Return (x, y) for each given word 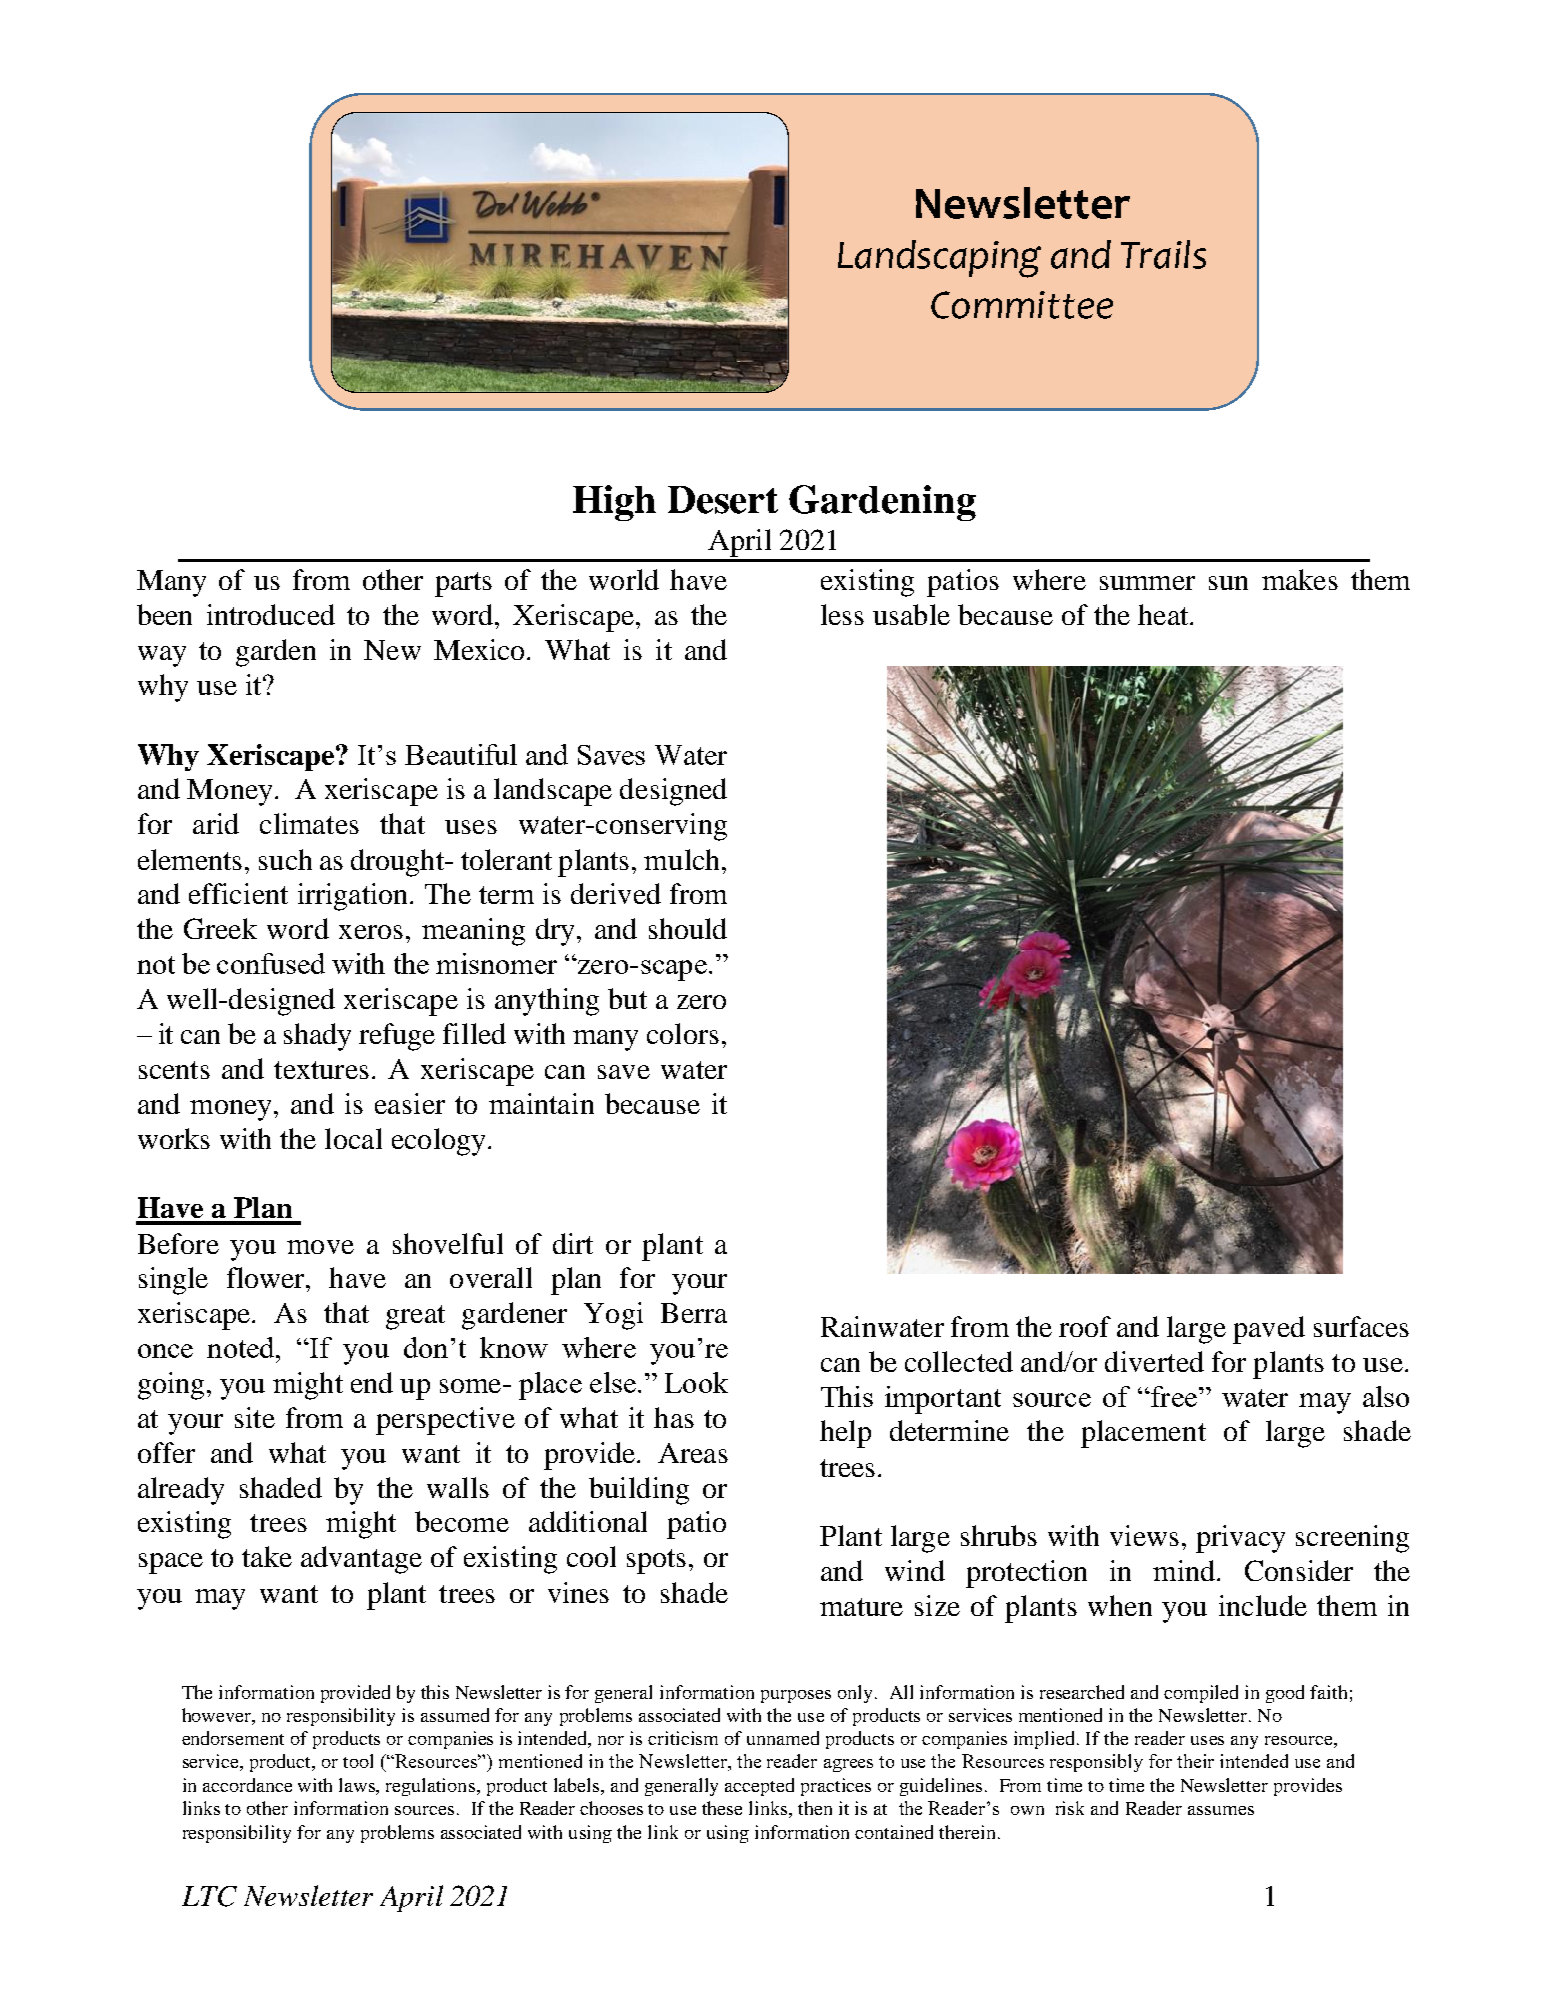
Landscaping (939, 259)
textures (321, 1070)
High (614, 503)
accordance (247, 1785)
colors (683, 1033)
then (815, 1808)
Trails (1163, 254)
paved (1269, 1330)
